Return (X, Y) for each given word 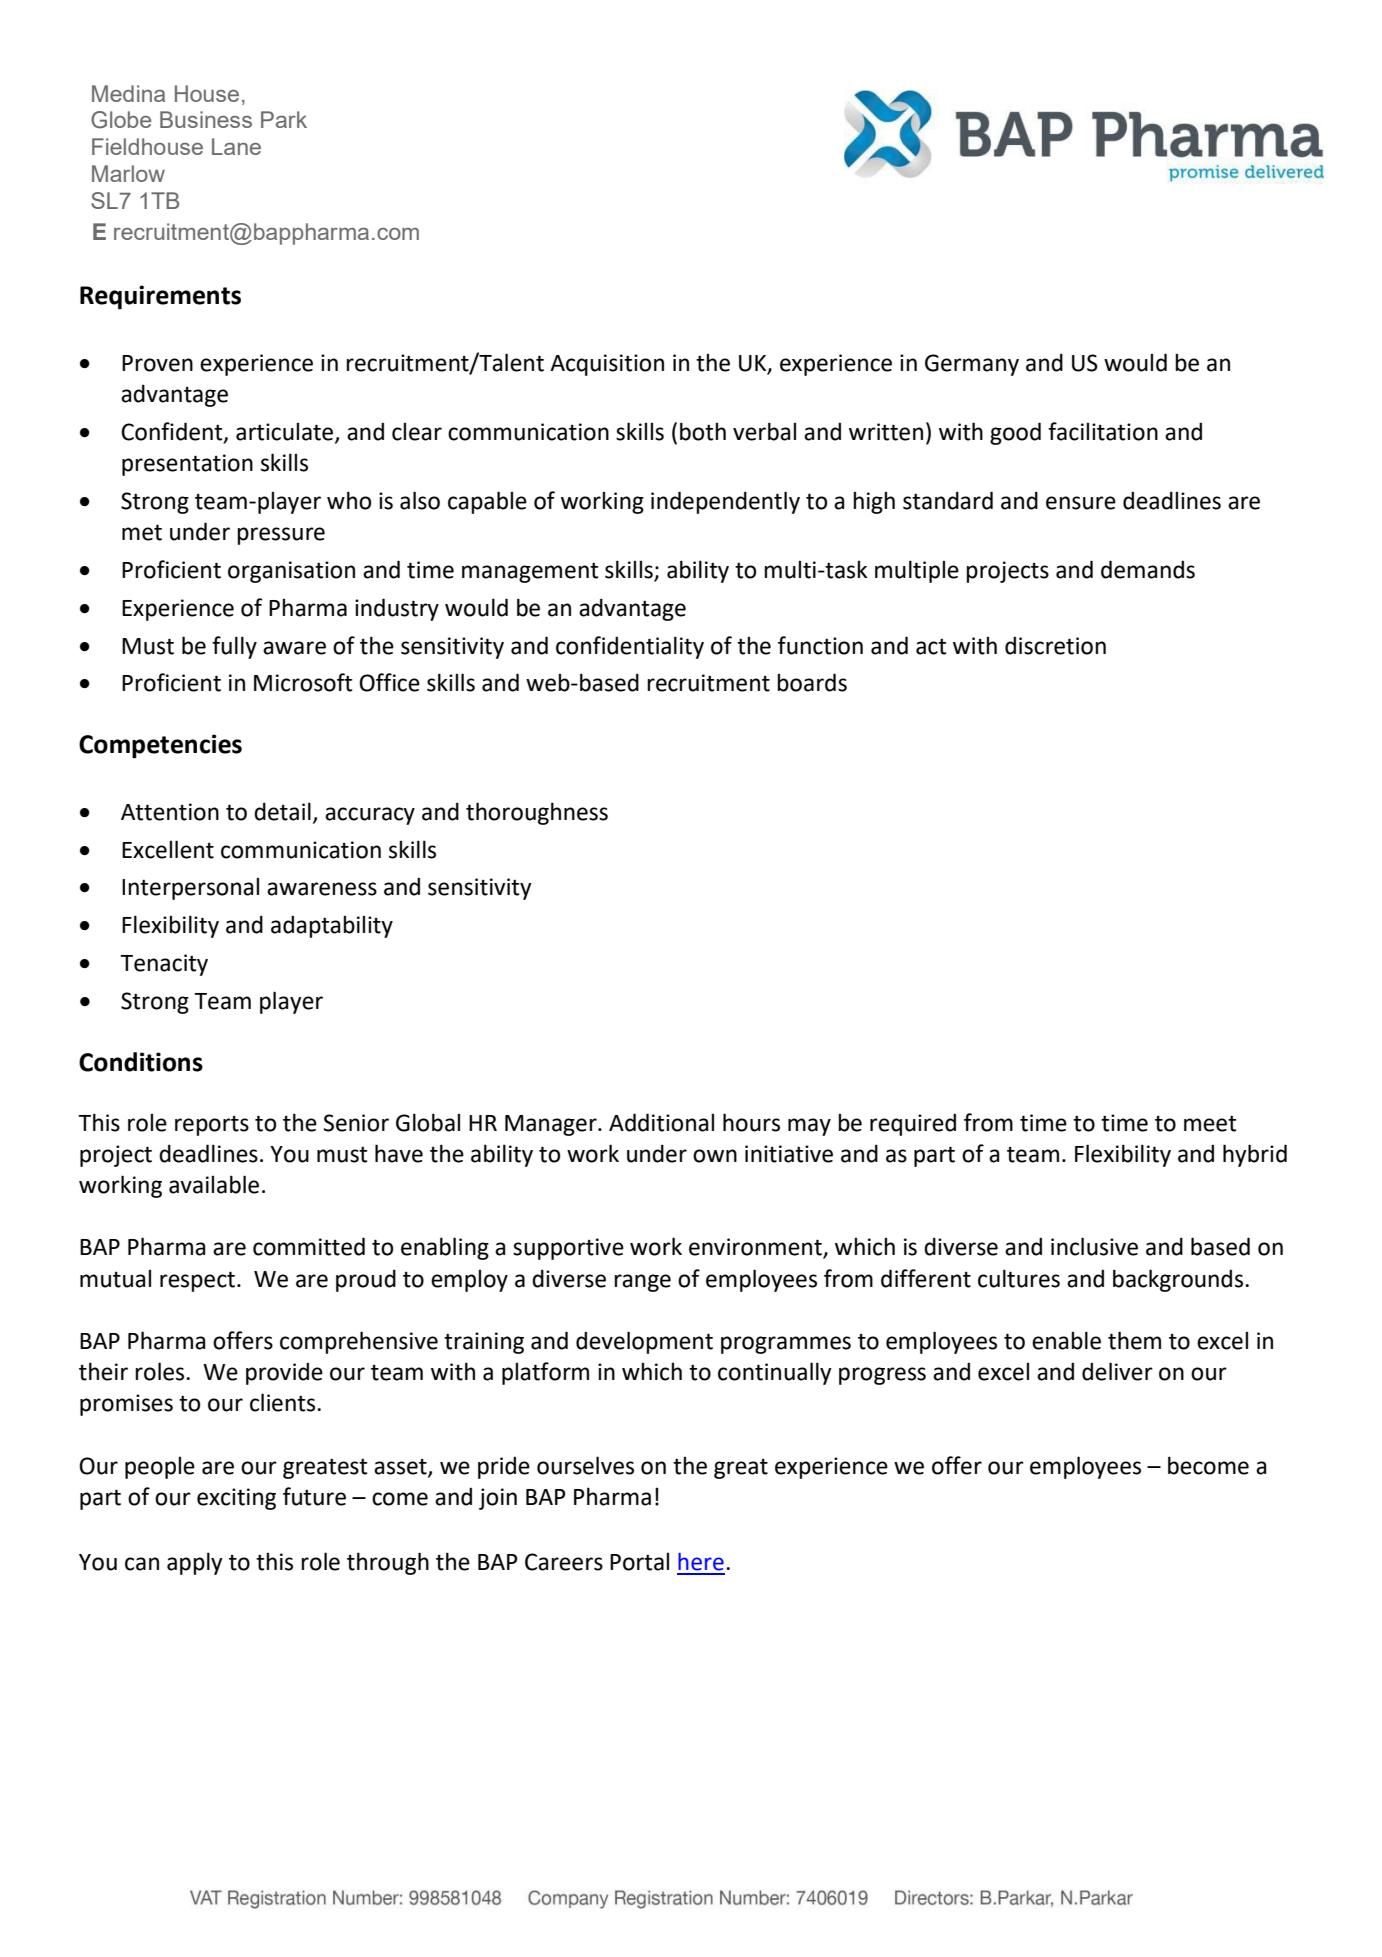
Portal (639, 1561)
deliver (1117, 1371)
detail (282, 811)
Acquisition (607, 365)
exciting (236, 1499)
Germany (972, 365)
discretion (1055, 645)
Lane (236, 146)
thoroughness (537, 813)
